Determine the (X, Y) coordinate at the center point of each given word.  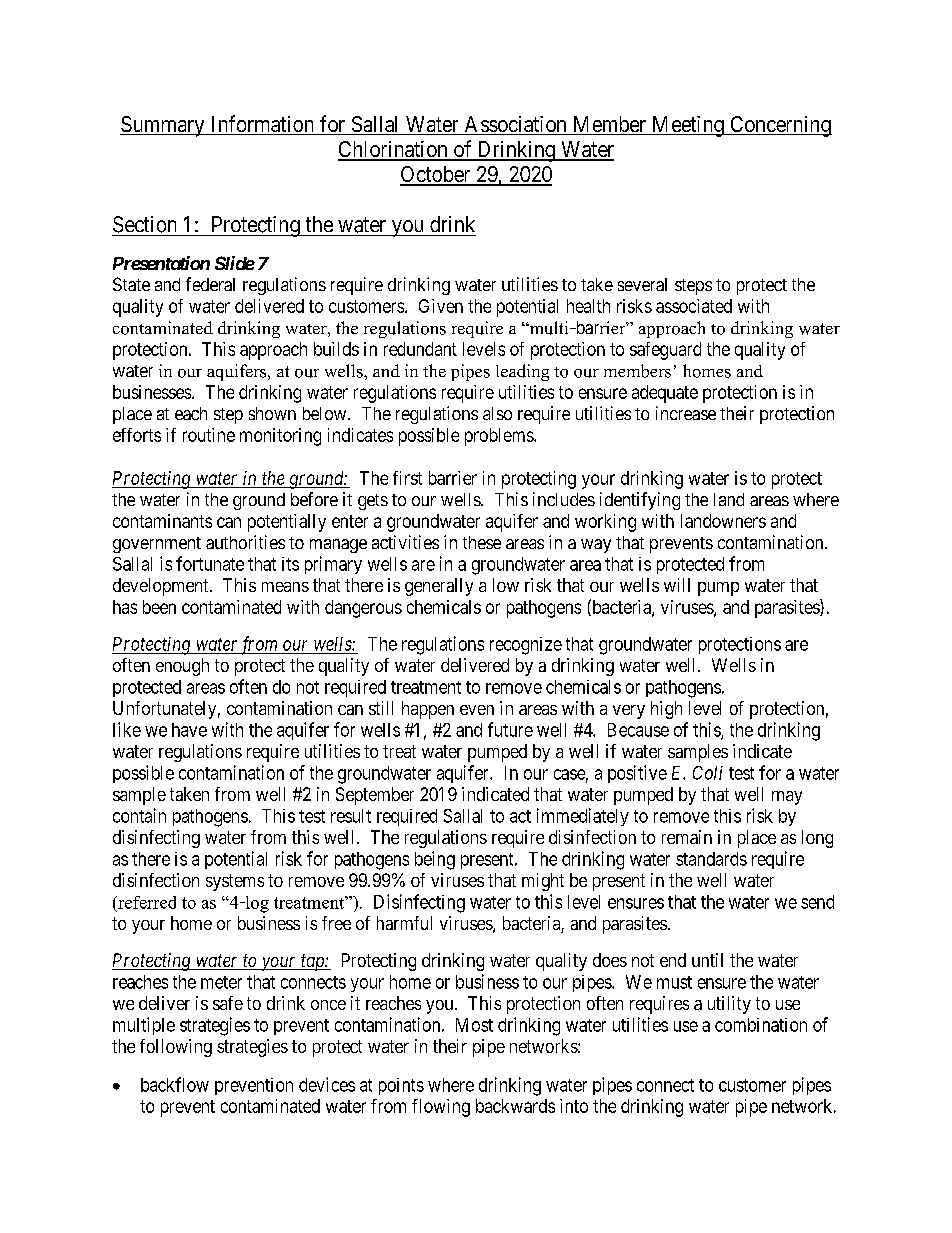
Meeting (687, 126)
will (677, 585)
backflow (175, 1084)
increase (686, 413)
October (436, 175)
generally (439, 587)
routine (209, 435)
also (497, 413)
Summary (163, 126)
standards (711, 859)
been (159, 607)
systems (235, 882)
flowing (441, 1108)
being (435, 860)
